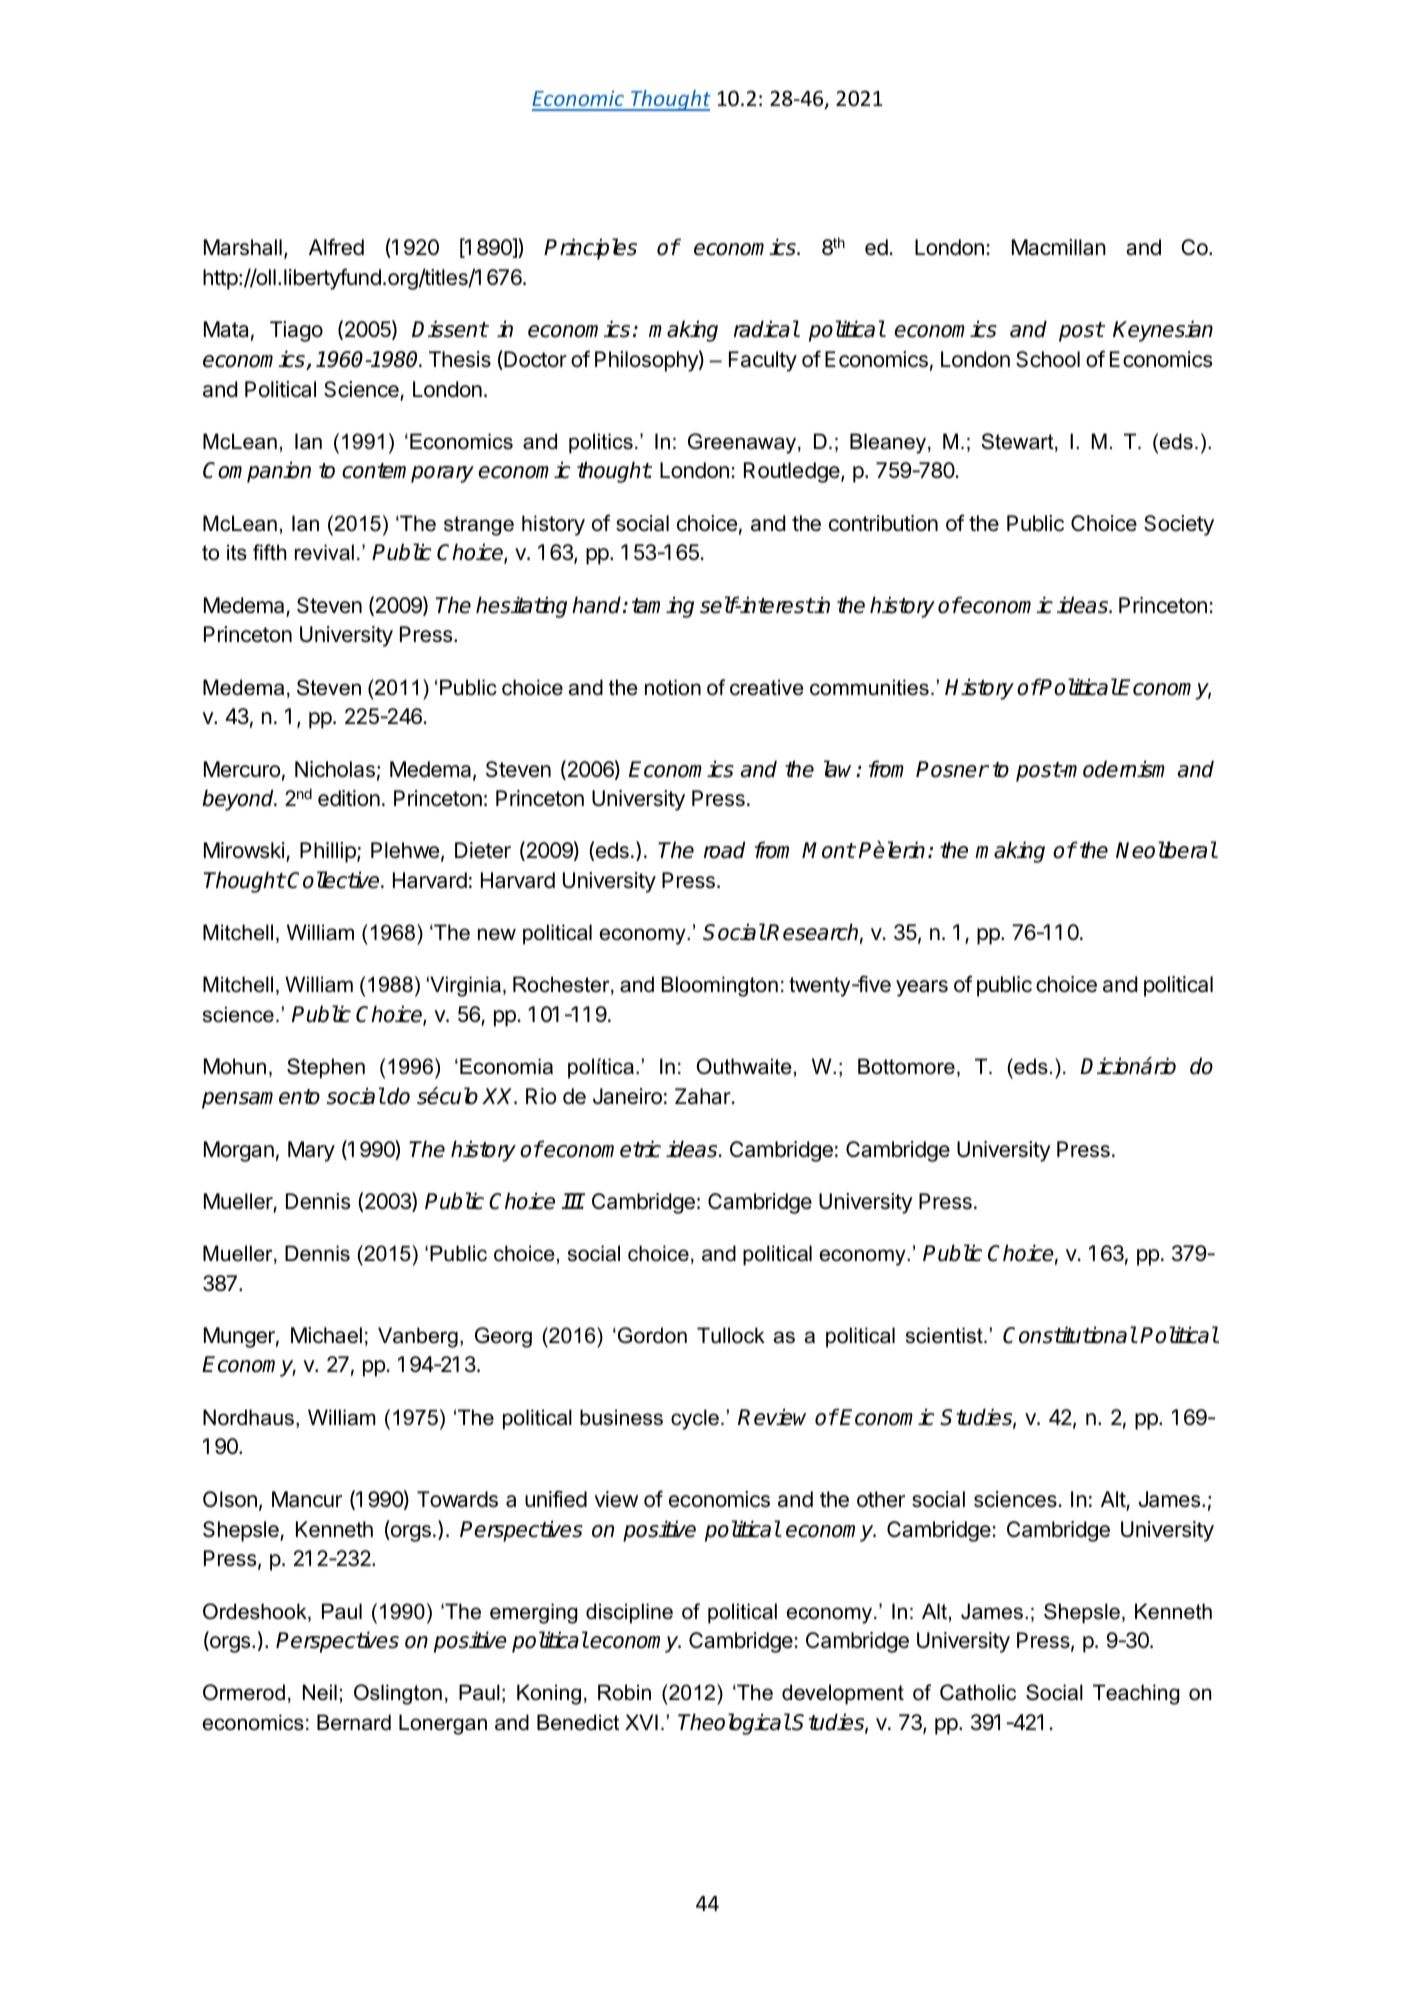 The height and width of the screenshot is (2002, 1415). I want to click on Macmillan, so click(1059, 247).
